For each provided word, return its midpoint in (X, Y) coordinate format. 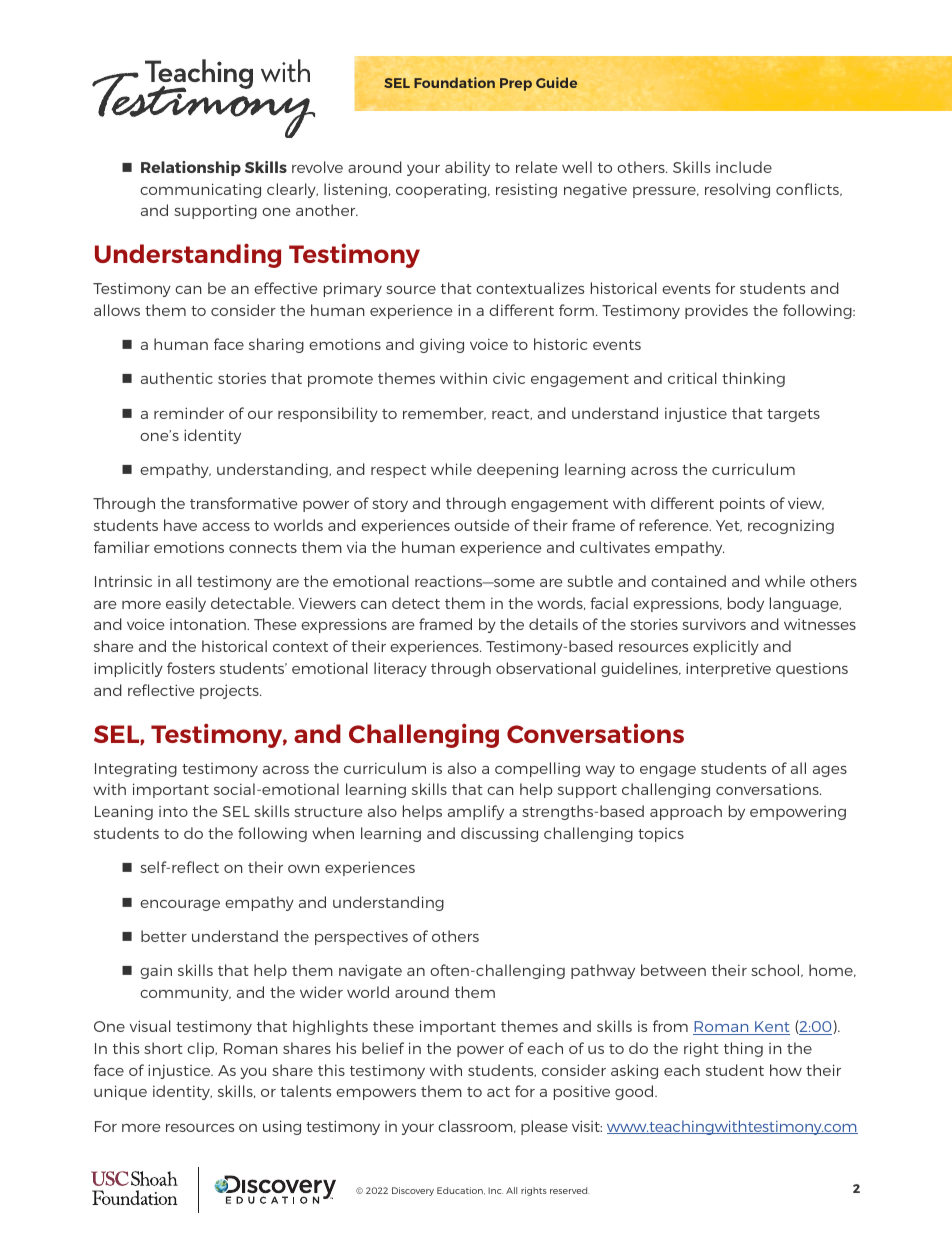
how (786, 1070)
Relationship (191, 168)
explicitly (726, 647)
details (553, 624)
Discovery (413, 1191)
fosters (191, 668)
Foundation (454, 82)
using (282, 1127)
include (744, 167)
